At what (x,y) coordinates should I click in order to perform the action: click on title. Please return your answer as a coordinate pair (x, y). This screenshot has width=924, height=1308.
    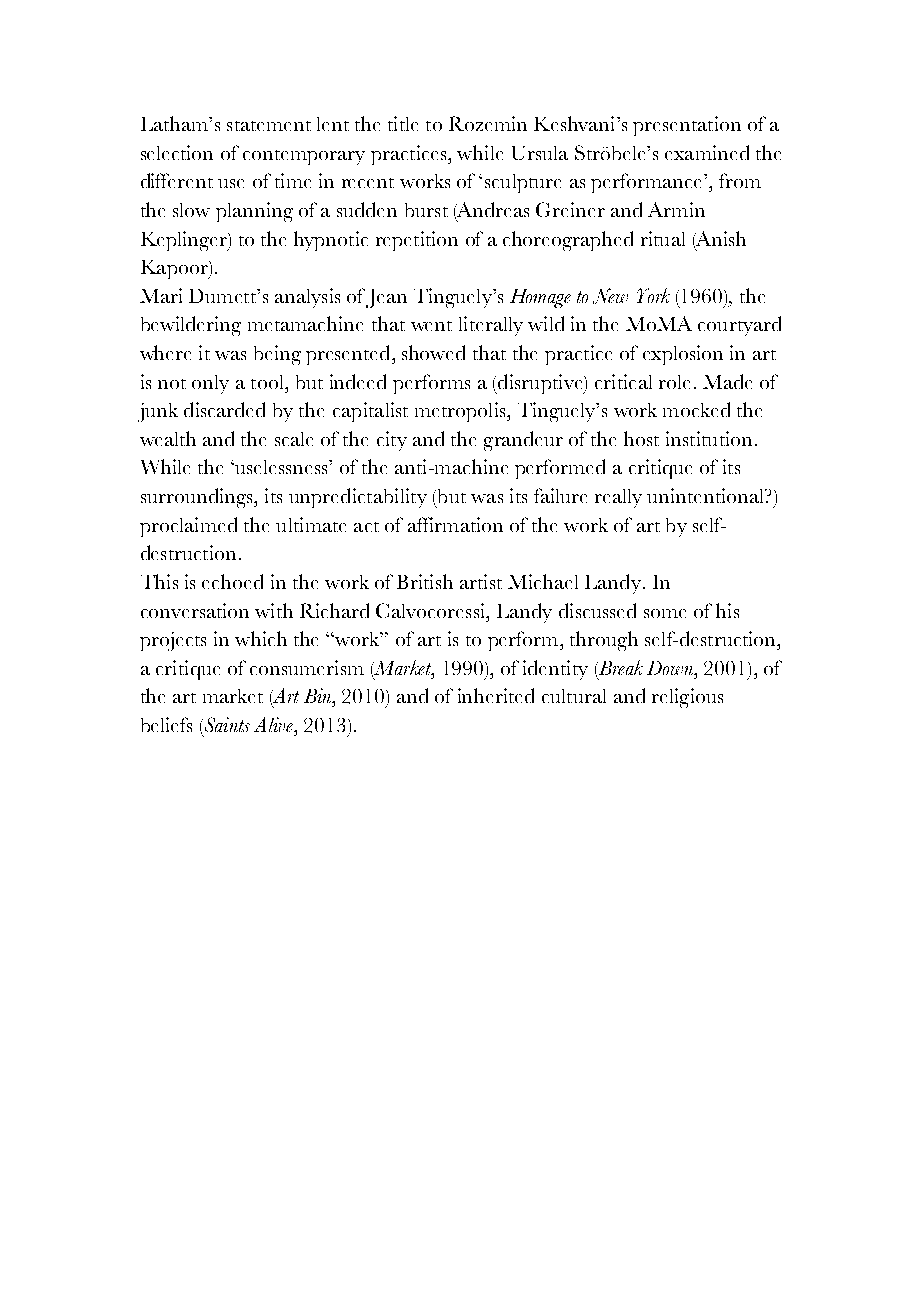
    Looking at the image, I should click on (403, 123).
